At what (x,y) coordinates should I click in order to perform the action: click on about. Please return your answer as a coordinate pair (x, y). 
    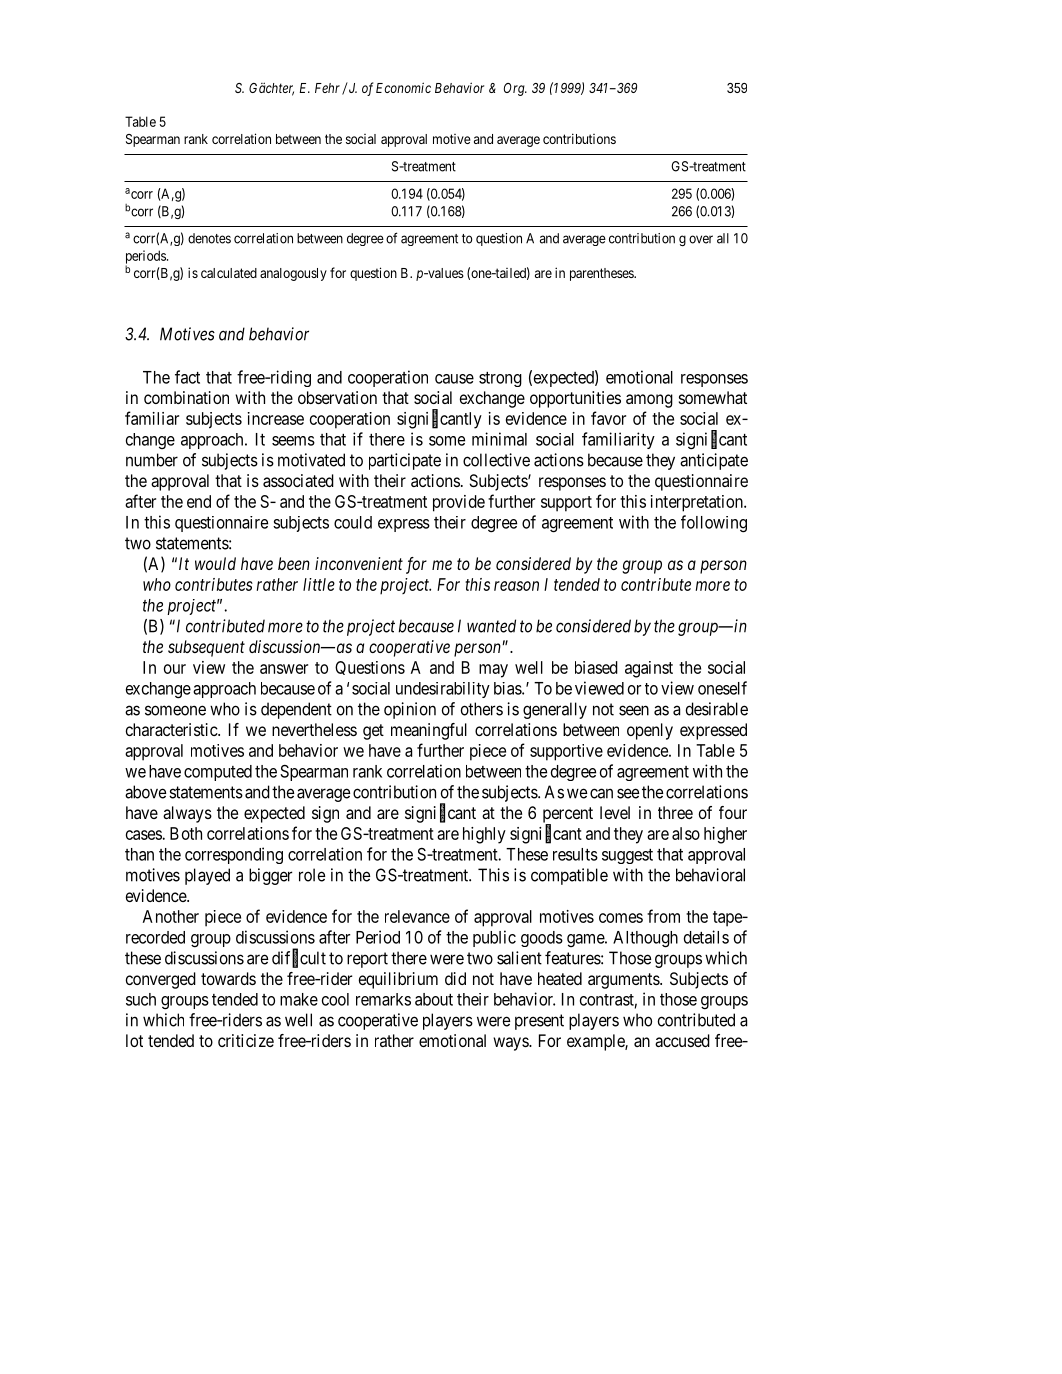
    Looking at the image, I should click on (434, 999).
